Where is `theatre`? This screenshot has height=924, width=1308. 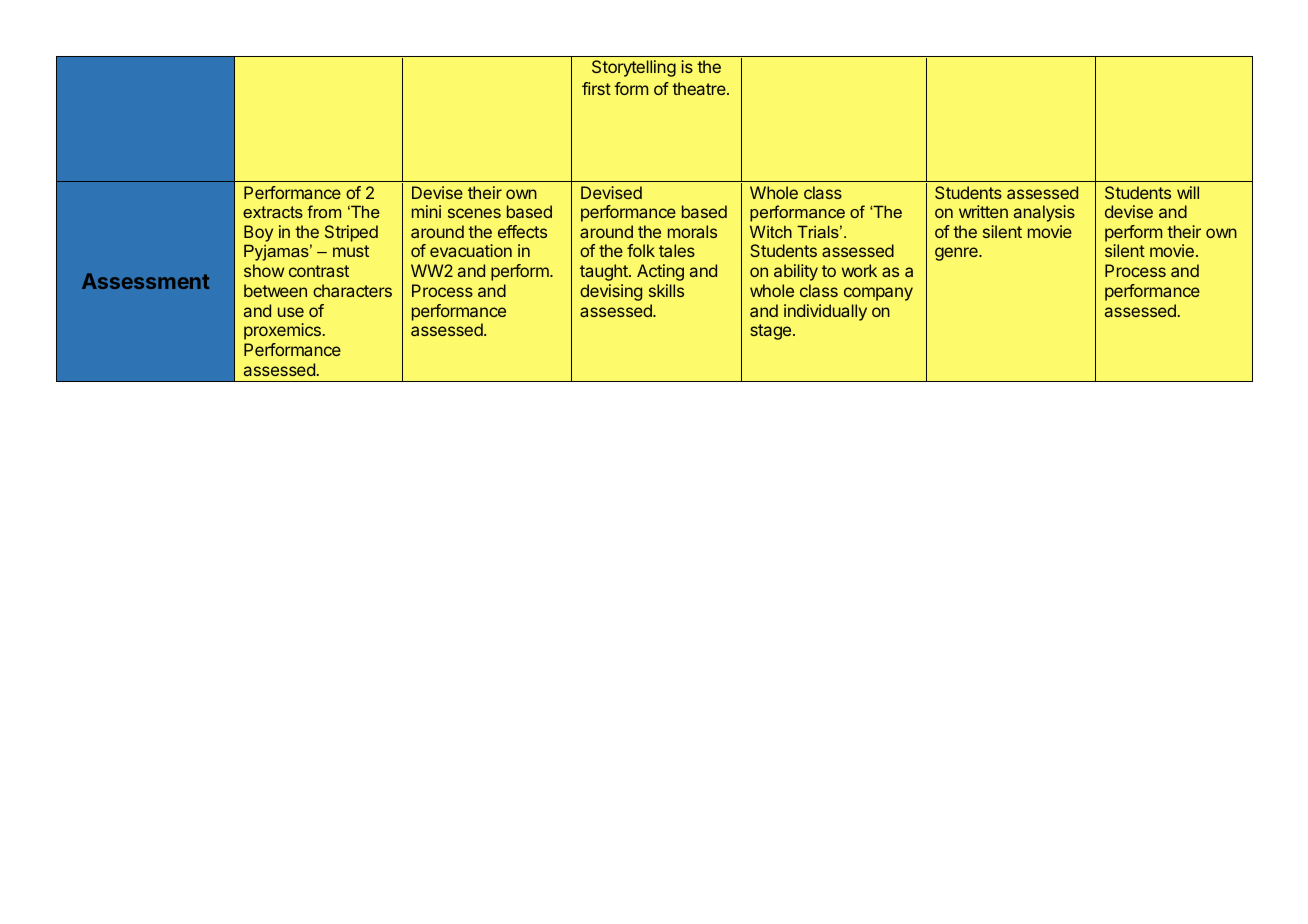 theatre is located at coordinates (700, 88).
